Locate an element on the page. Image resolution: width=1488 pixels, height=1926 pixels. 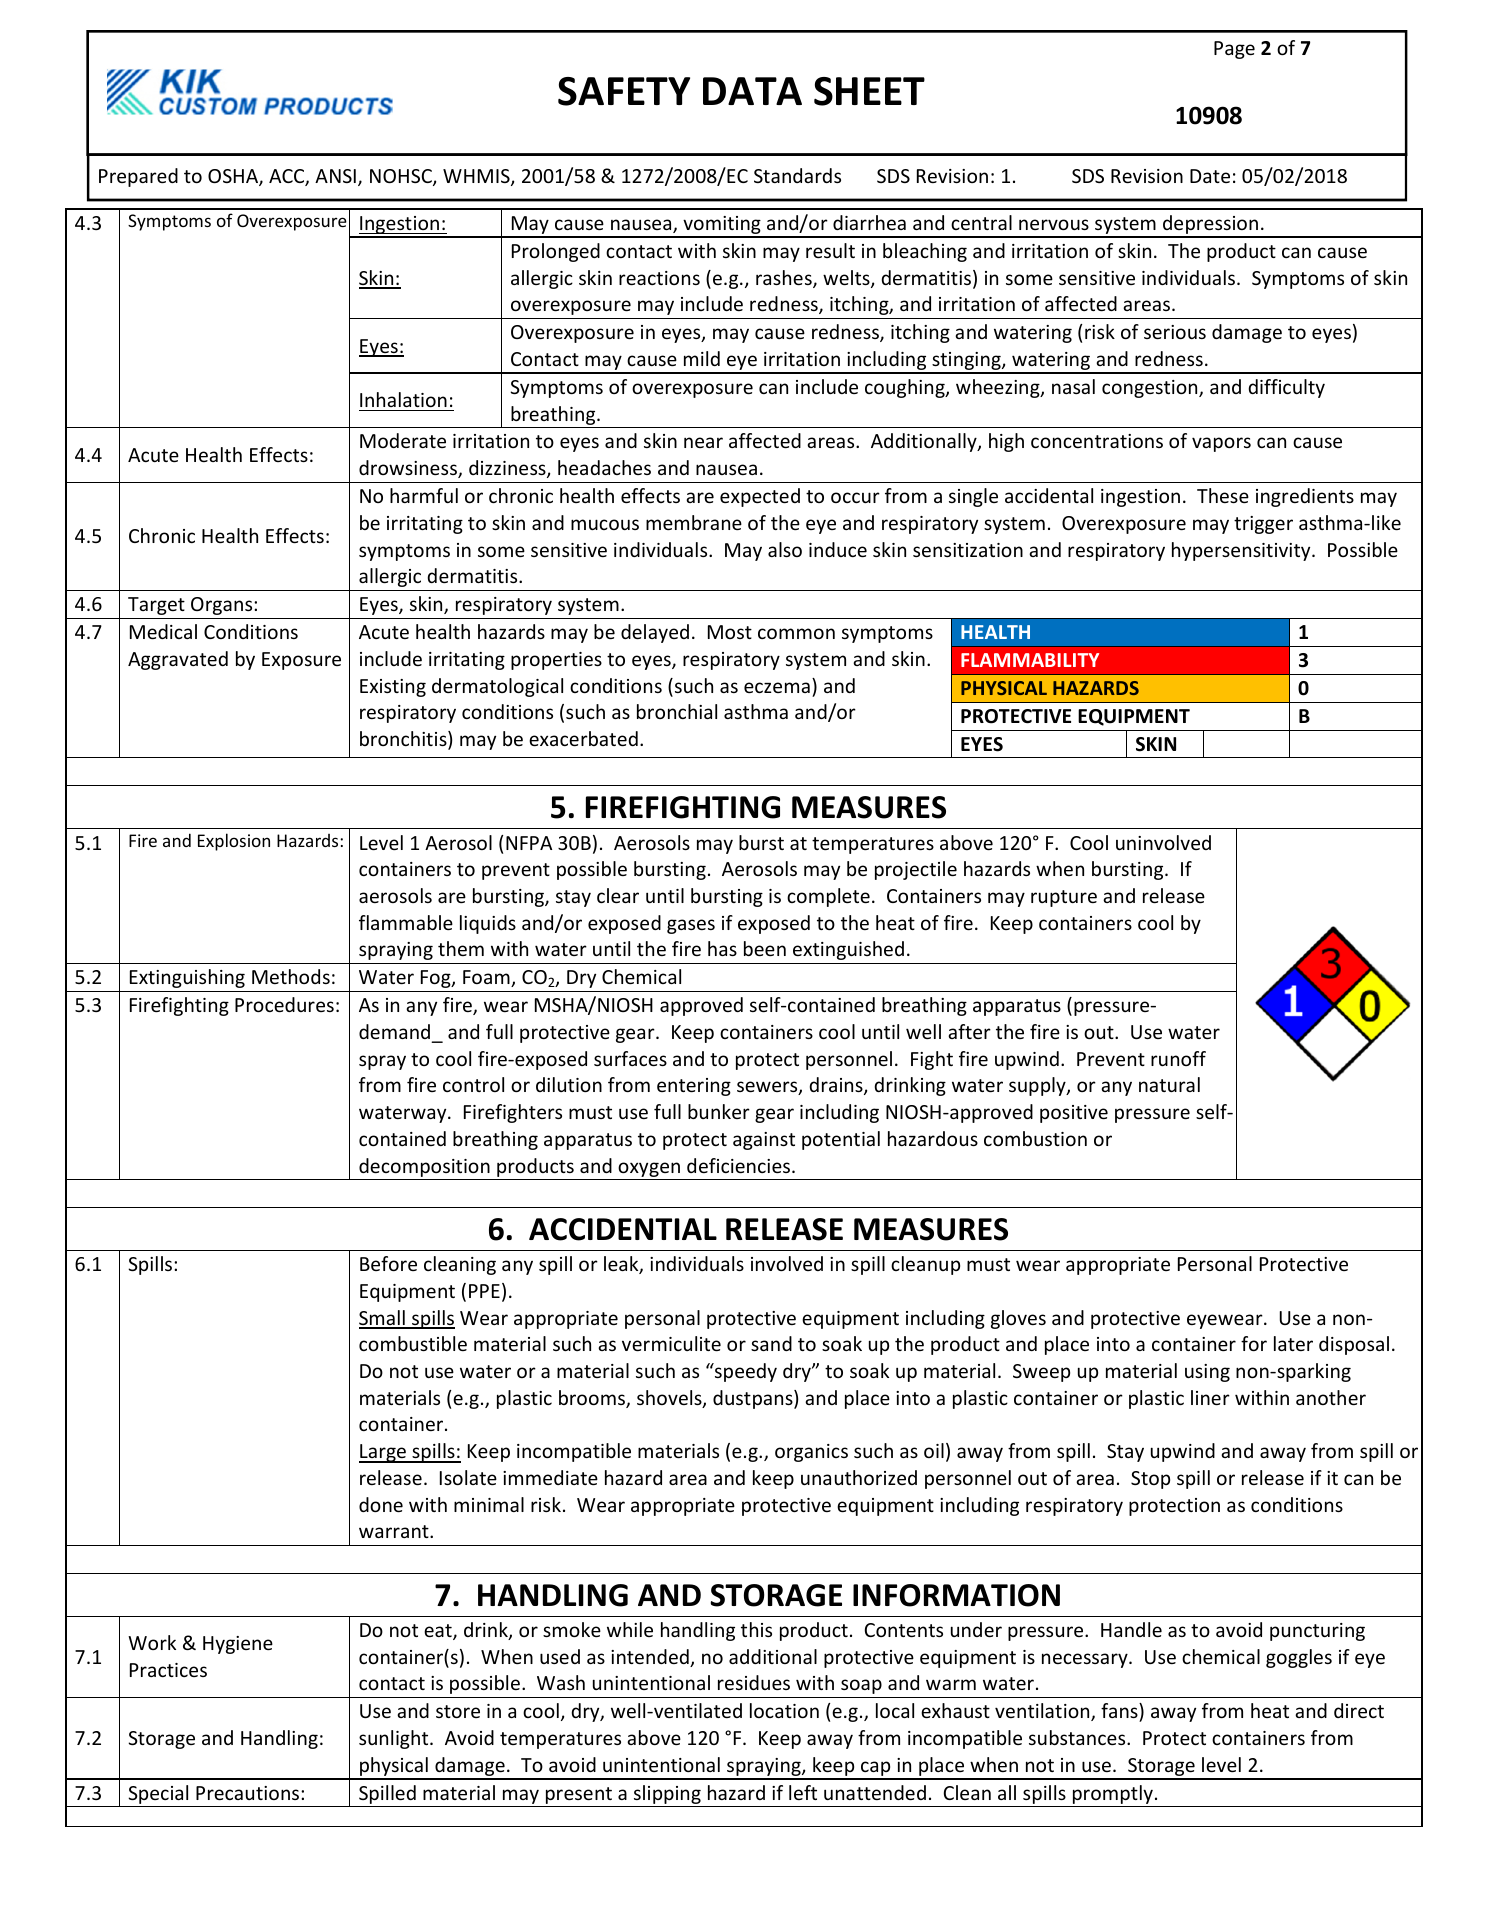
been is located at coordinates (765, 948).
